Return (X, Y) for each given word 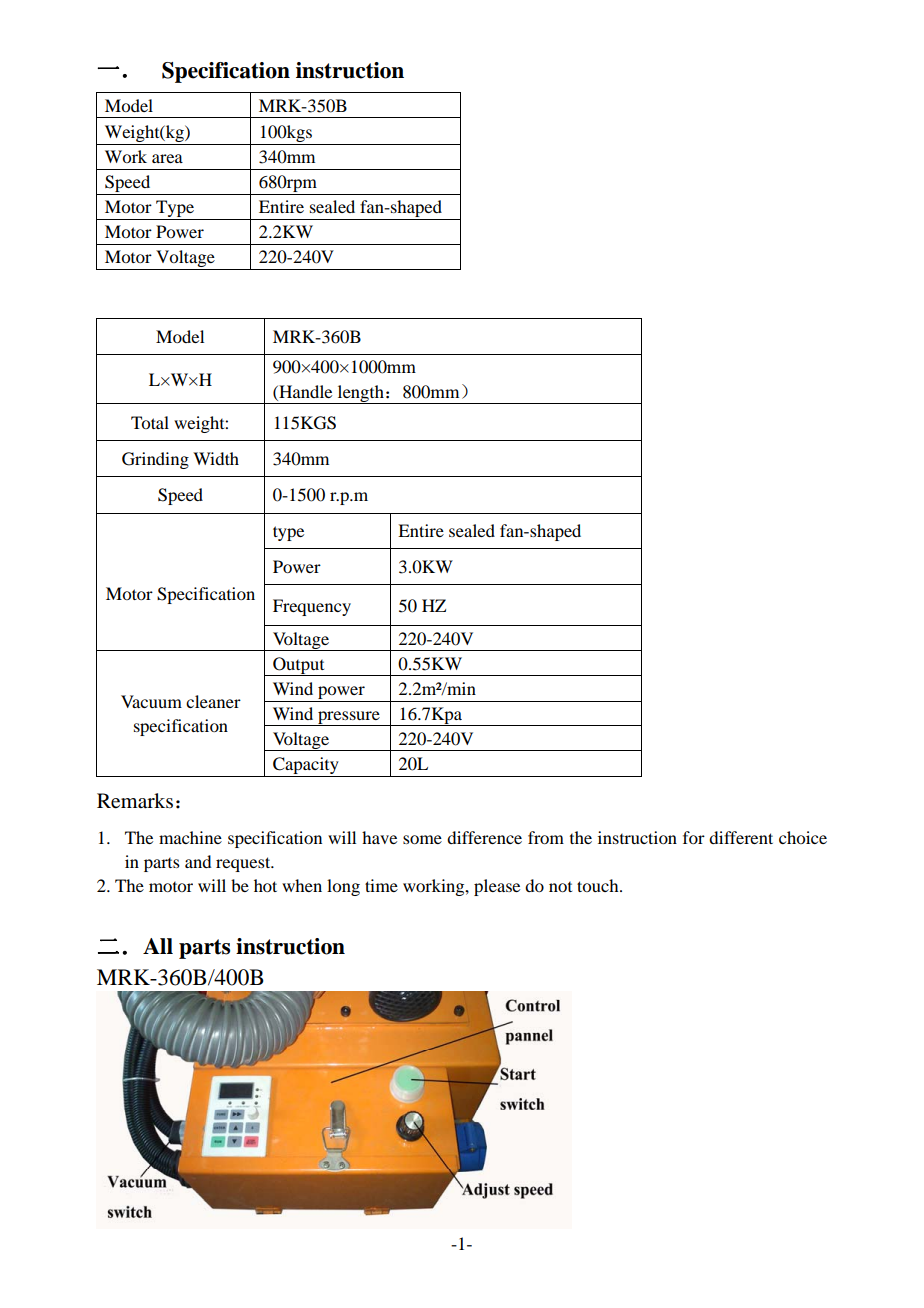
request (244, 864)
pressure (349, 718)
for (694, 837)
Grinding (155, 460)
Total (150, 422)
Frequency (312, 607)
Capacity (306, 767)
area (167, 158)
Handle (304, 391)
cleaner (213, 701)
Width (216, 458)
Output (299, 666)
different (741, 837)
